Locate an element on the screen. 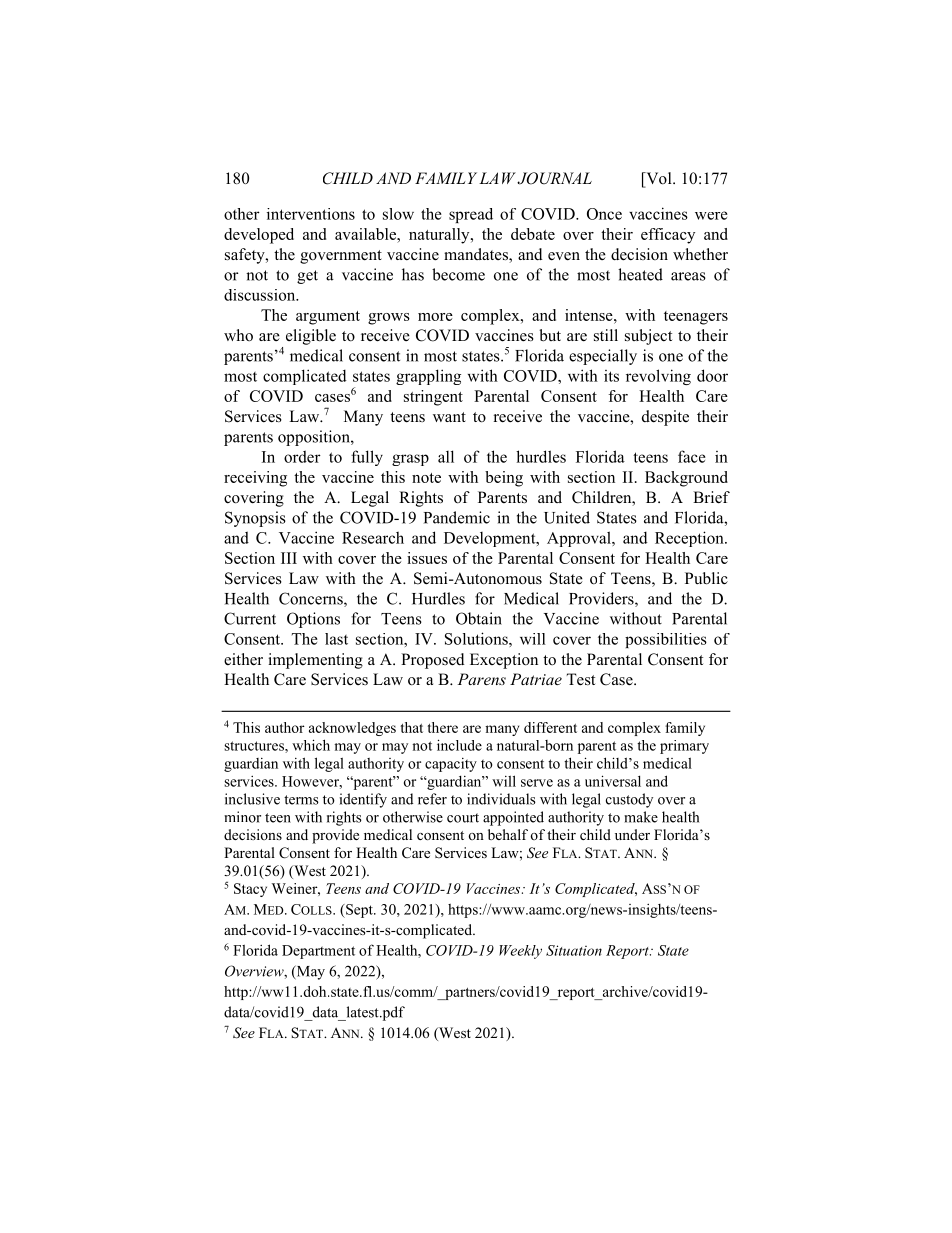 Image resolution: width=952 pixels, height=1233 pixels. III is located at coordinates (289, 558).
